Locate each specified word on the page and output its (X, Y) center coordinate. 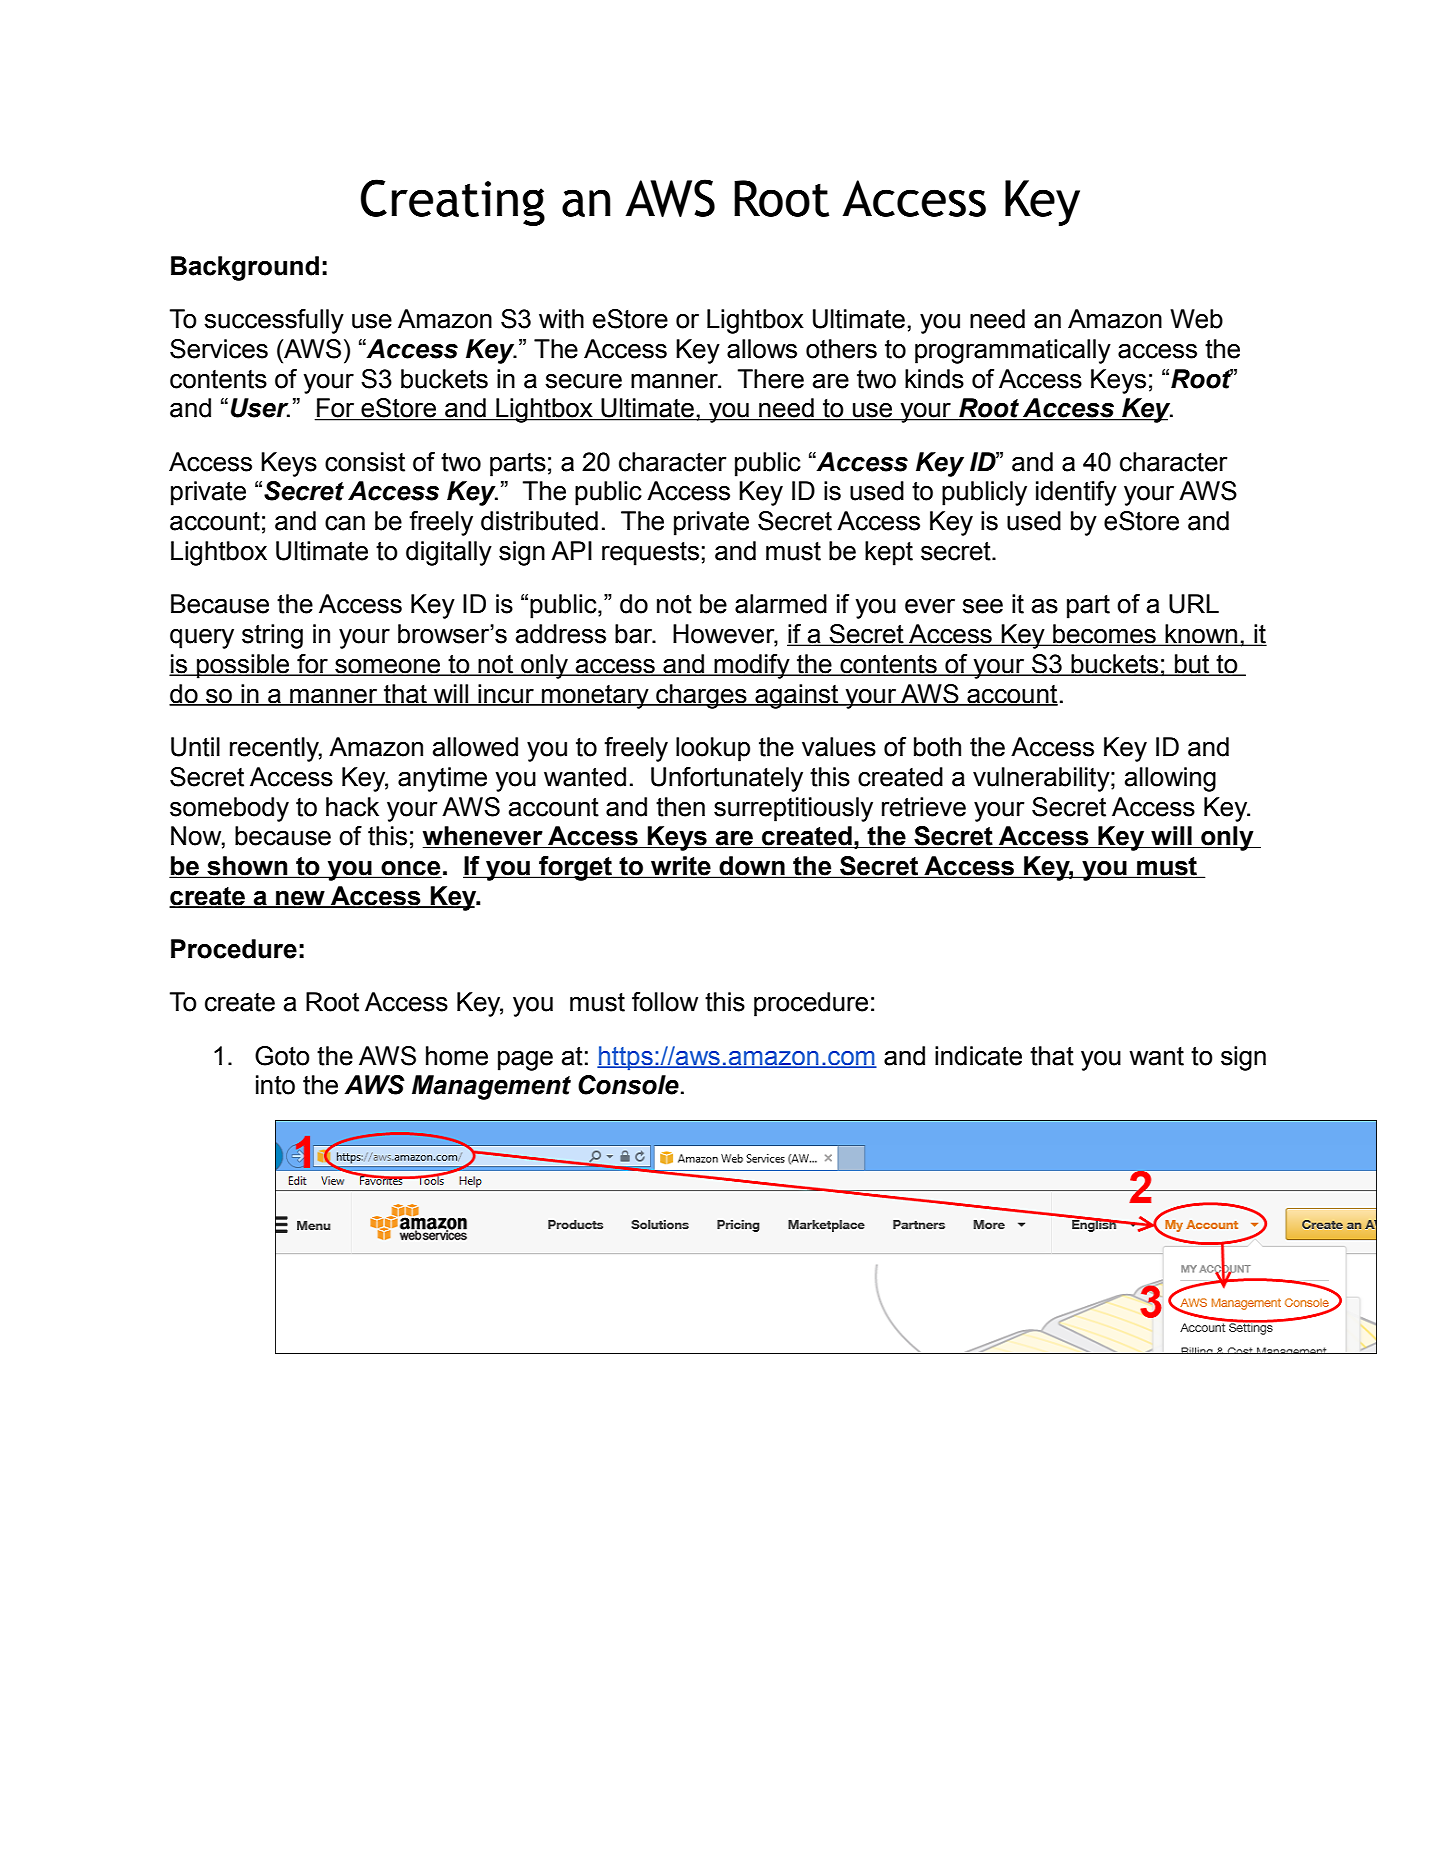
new (300, 899)
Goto (282, 1056)
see (982, 606)
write (681, 867)
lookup (713, 749)
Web (1196, 319)
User (260, 408)
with (561, 319)
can (345, 523)
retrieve (924, 807)
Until (195, 747)
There (771, 379)
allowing (1170, 779)
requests (650, 554)
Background (245, 268)
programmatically (1013, 351)
